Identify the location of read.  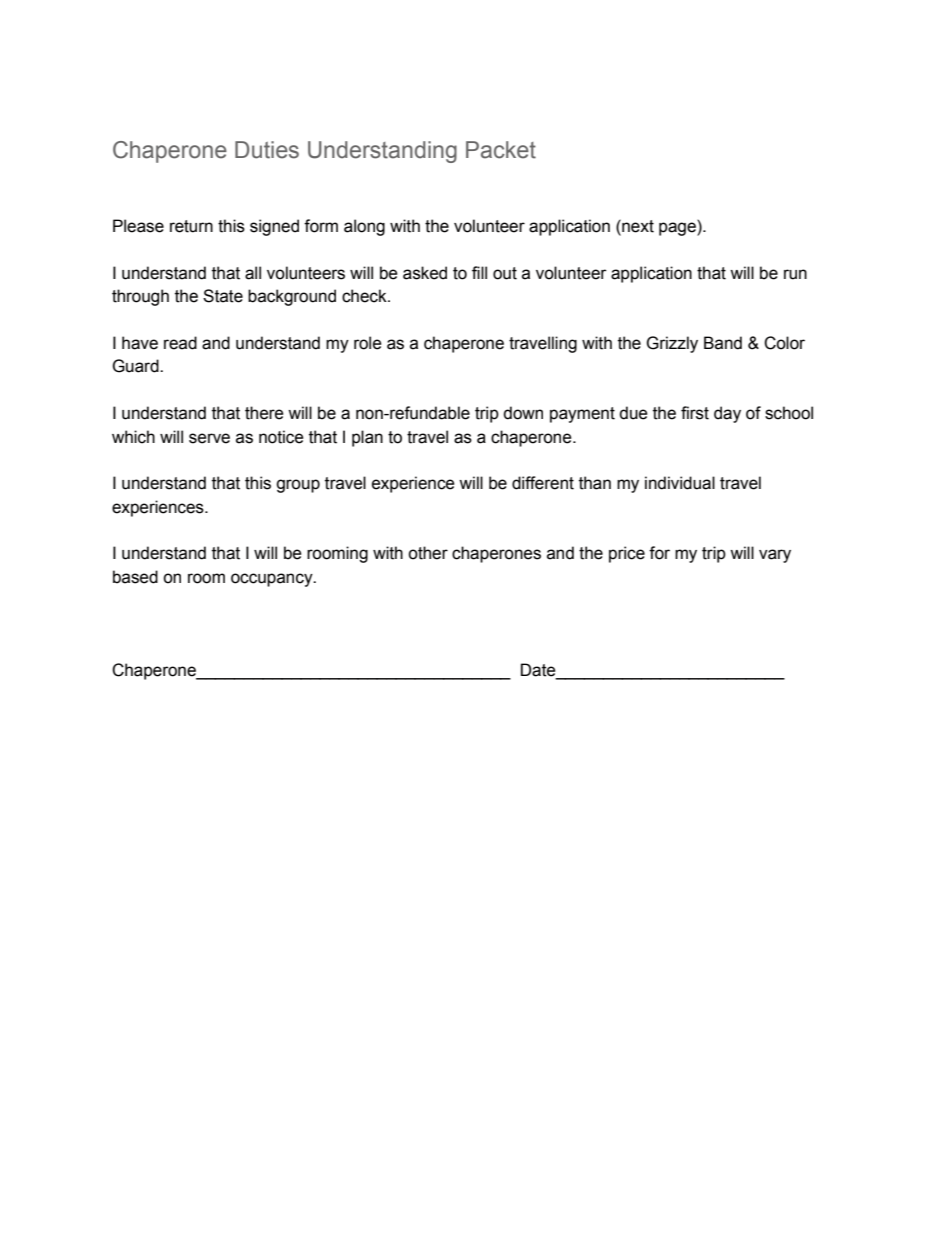
(180, 343).
